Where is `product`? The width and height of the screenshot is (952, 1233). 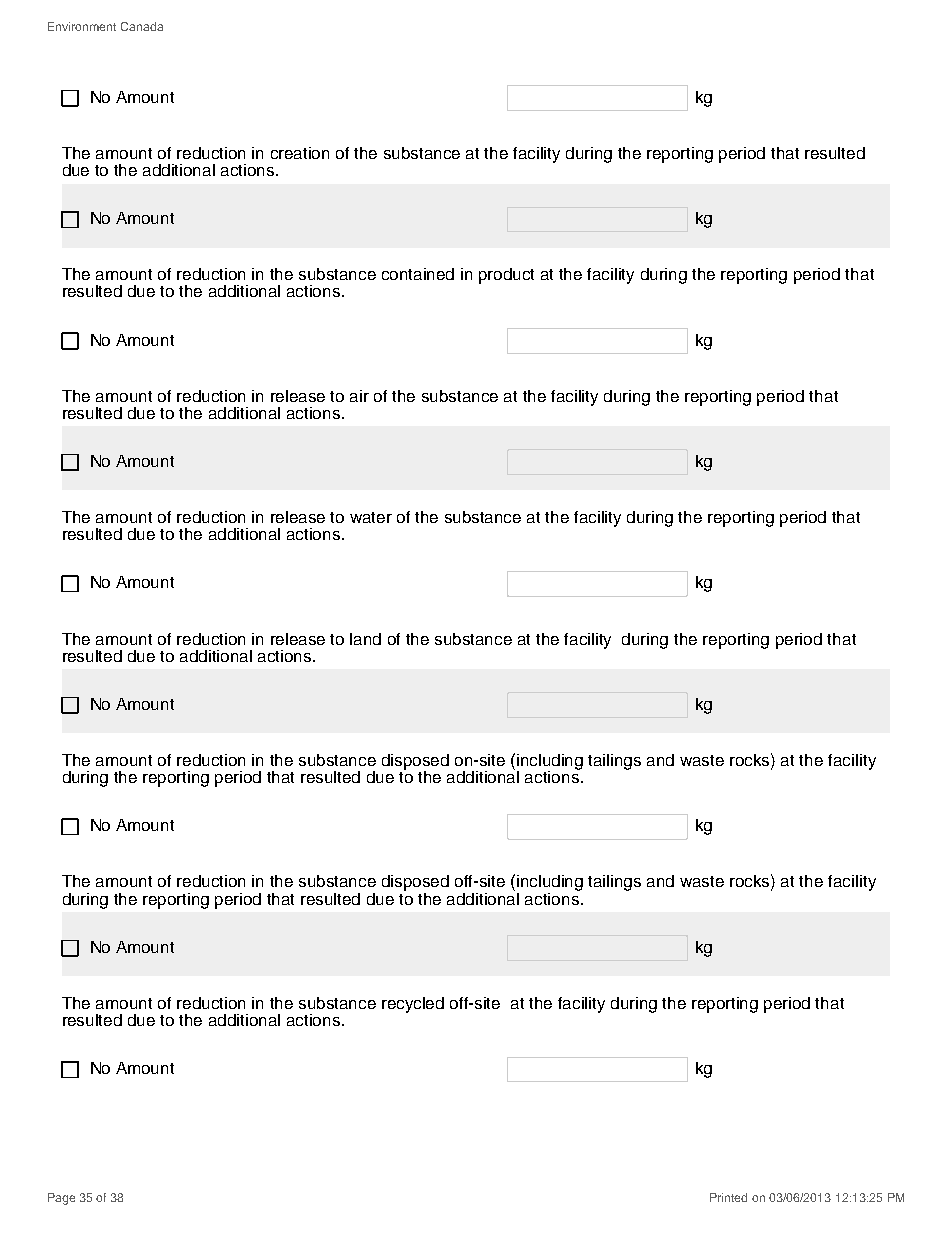
product is located at coordinates (506, 276).
